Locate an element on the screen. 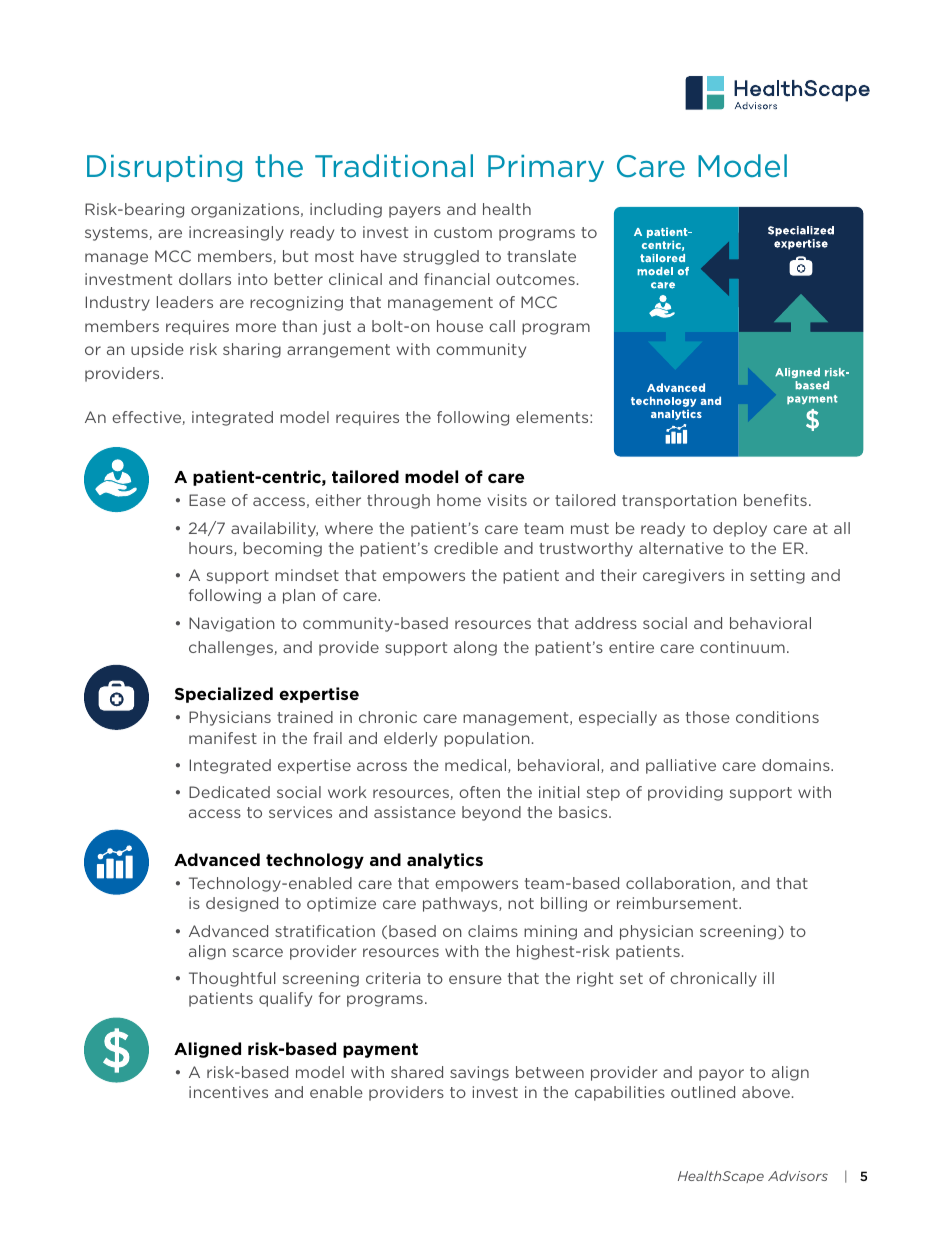 The width and height of the screenshot is (952, 1233). payers is located at coordinates (415, 212).
